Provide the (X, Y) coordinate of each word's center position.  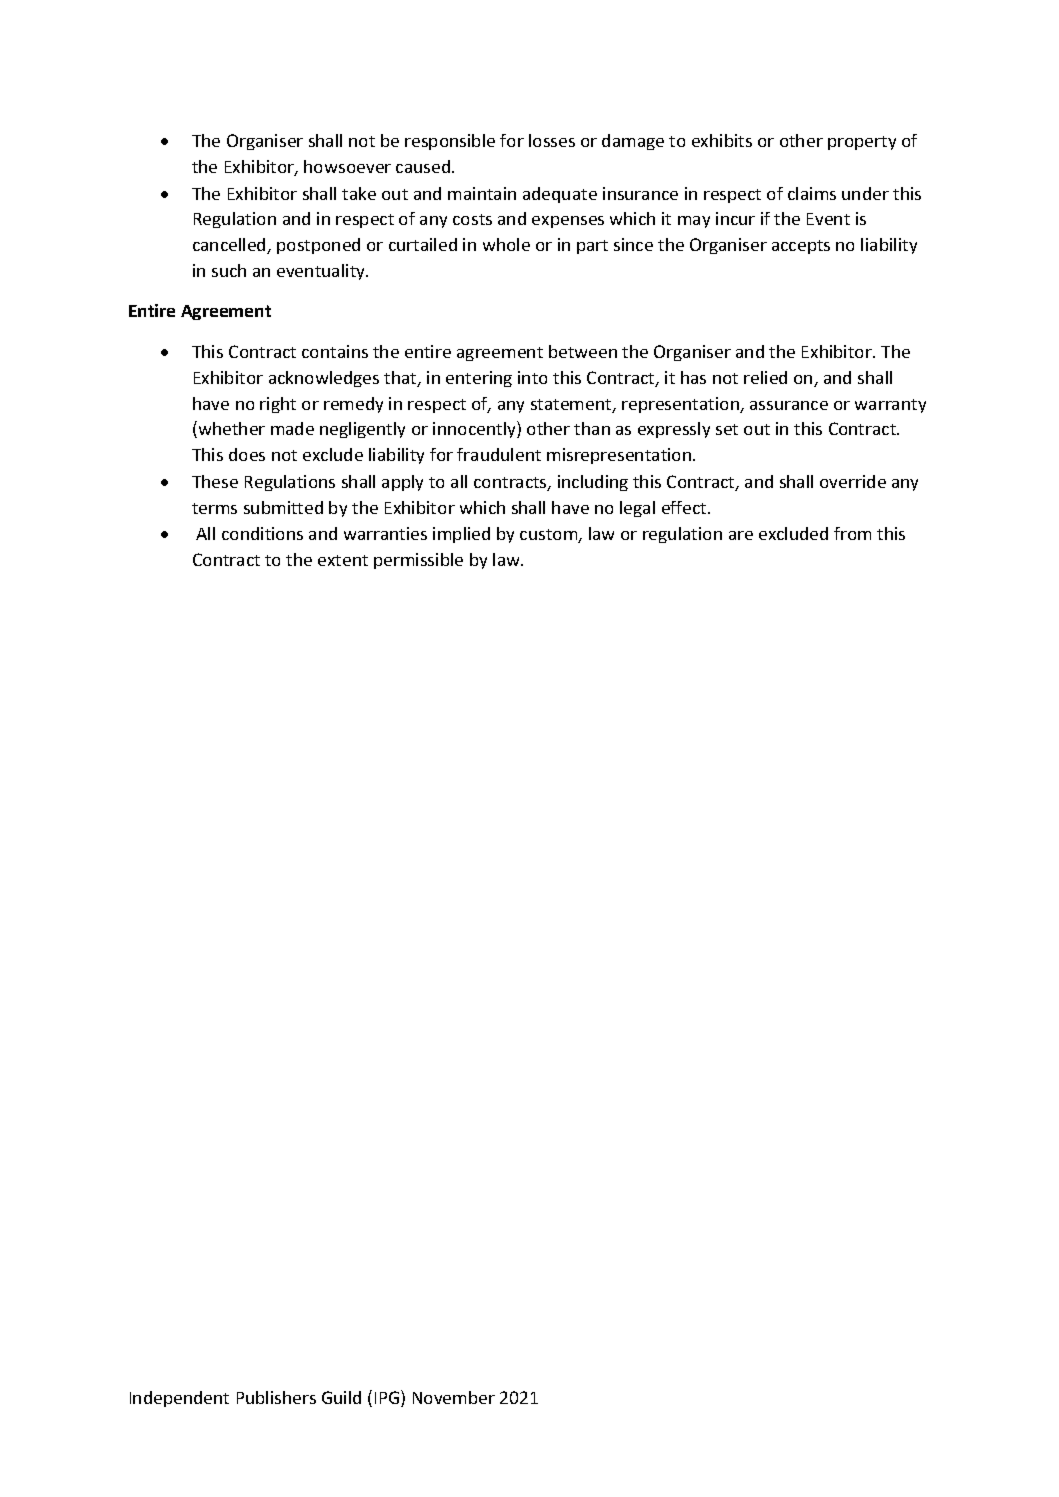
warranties (385, 533)
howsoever (347, 166)
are (741, 535)
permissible (418, 561)
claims (812, 193)
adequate (560, 195)
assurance (789, 405)
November (454, 1397)
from (852, 533)
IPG (388, 1398)
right (278, 405)
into (532, 377)
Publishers (276, 1397)
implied (461, 535)
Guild (341, 1397)
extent (343, 560)
